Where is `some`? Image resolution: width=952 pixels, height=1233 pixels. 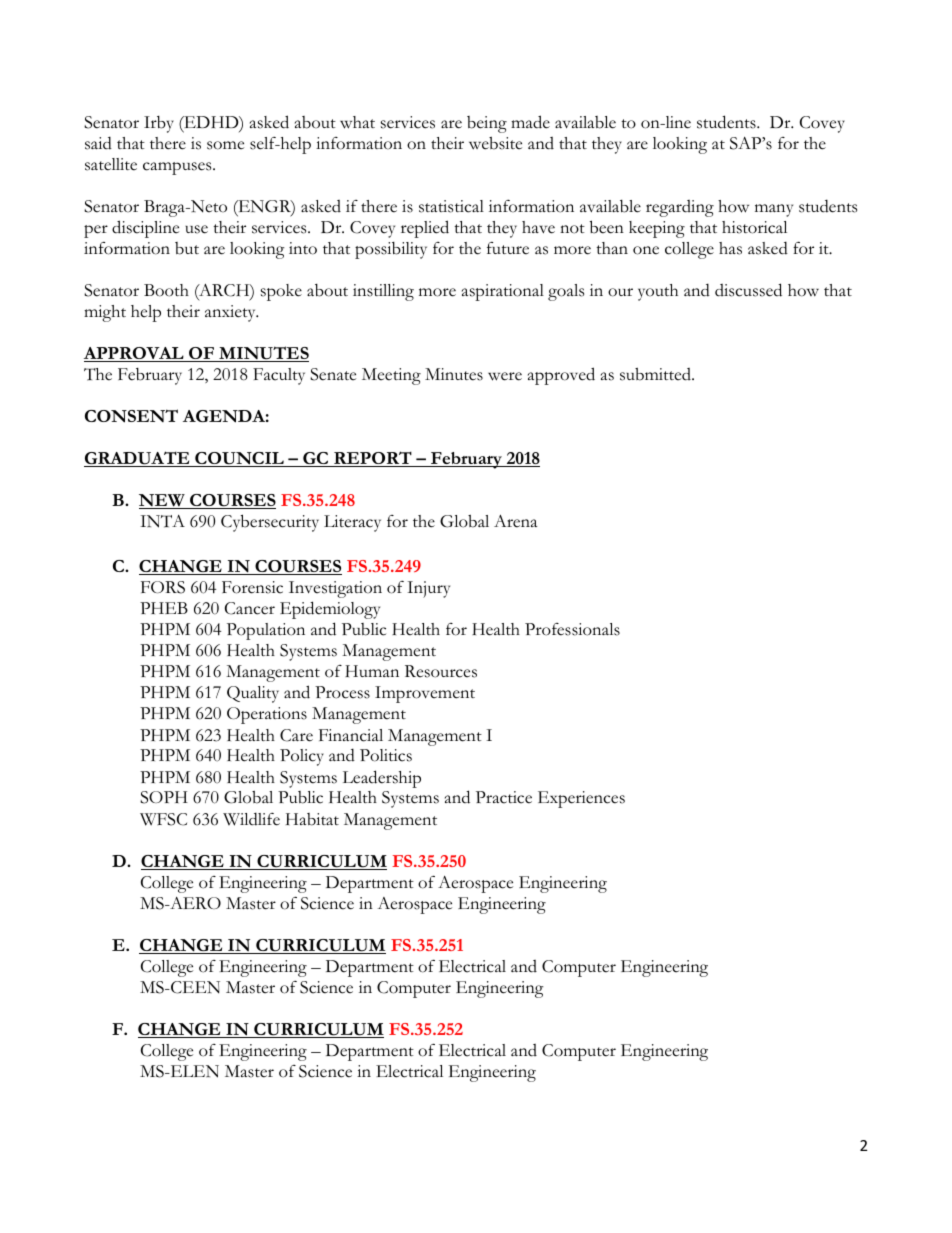 some is located at coordinates (225, 145).
